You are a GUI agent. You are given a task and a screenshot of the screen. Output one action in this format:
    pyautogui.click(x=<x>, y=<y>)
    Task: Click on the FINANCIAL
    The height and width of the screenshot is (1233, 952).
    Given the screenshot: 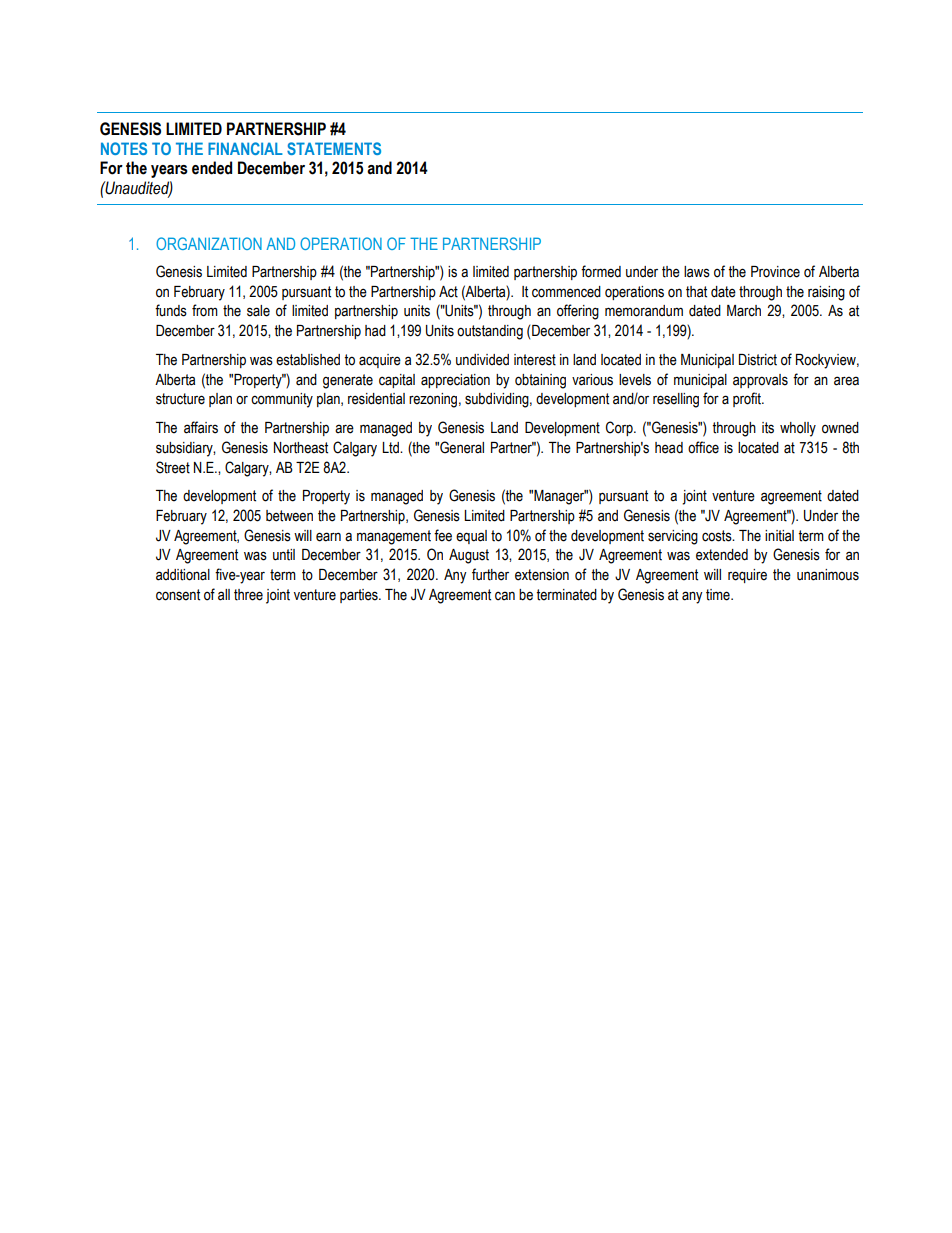 What is the action you would take?
    pyautogui.click(x=245, y=148)
